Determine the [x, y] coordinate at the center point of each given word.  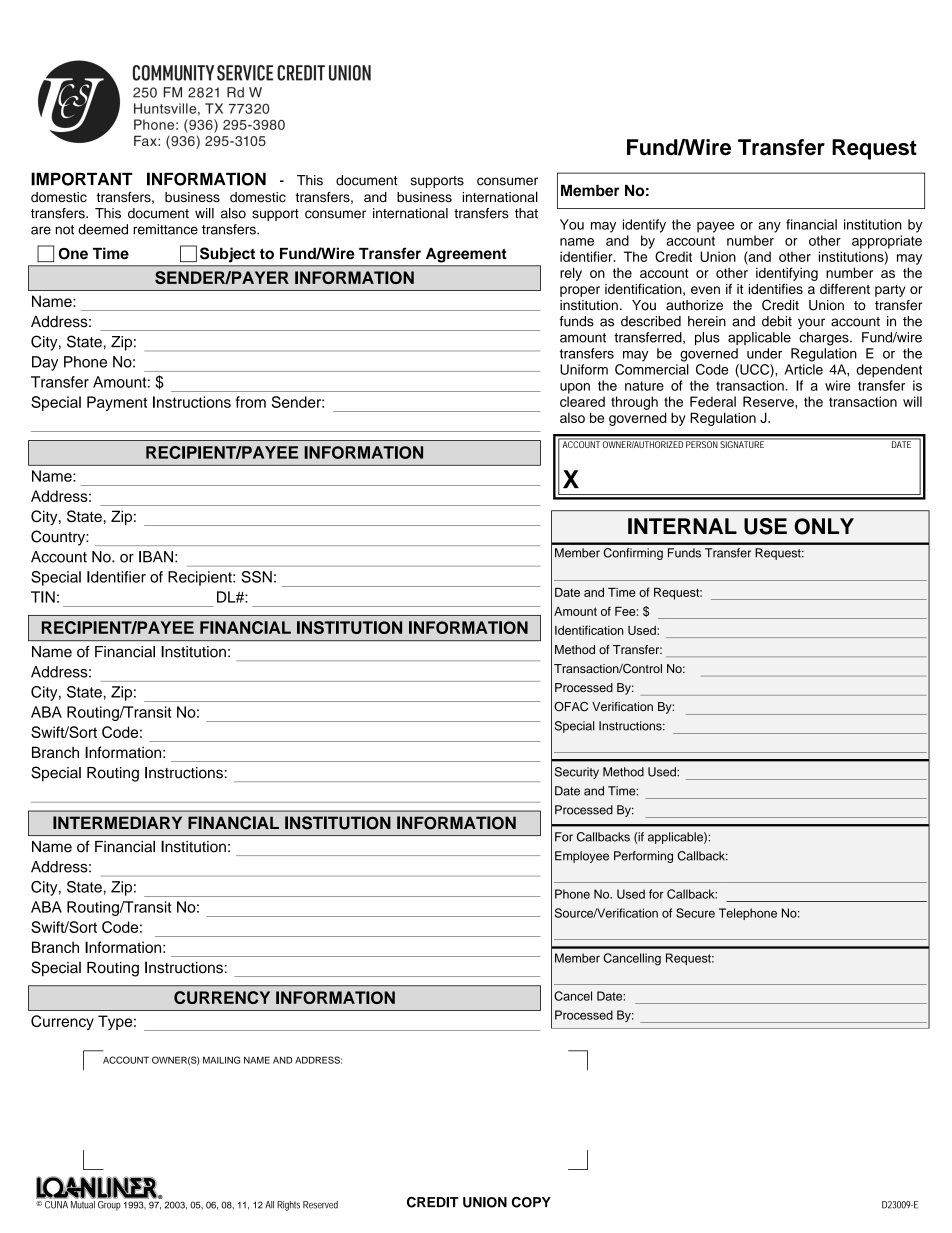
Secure [695, 913]
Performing [643, 857]
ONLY [824, 526]
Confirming [633, 554]
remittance [165, 229]
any [769, 227]
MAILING [221, 1060]
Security [577, 773]
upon [575, 388]
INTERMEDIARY [117, 822]
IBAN [156, 557]
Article [804, 369]
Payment [117, 403]
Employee [582, 857]
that [526, 213]
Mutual [83, 1205]
